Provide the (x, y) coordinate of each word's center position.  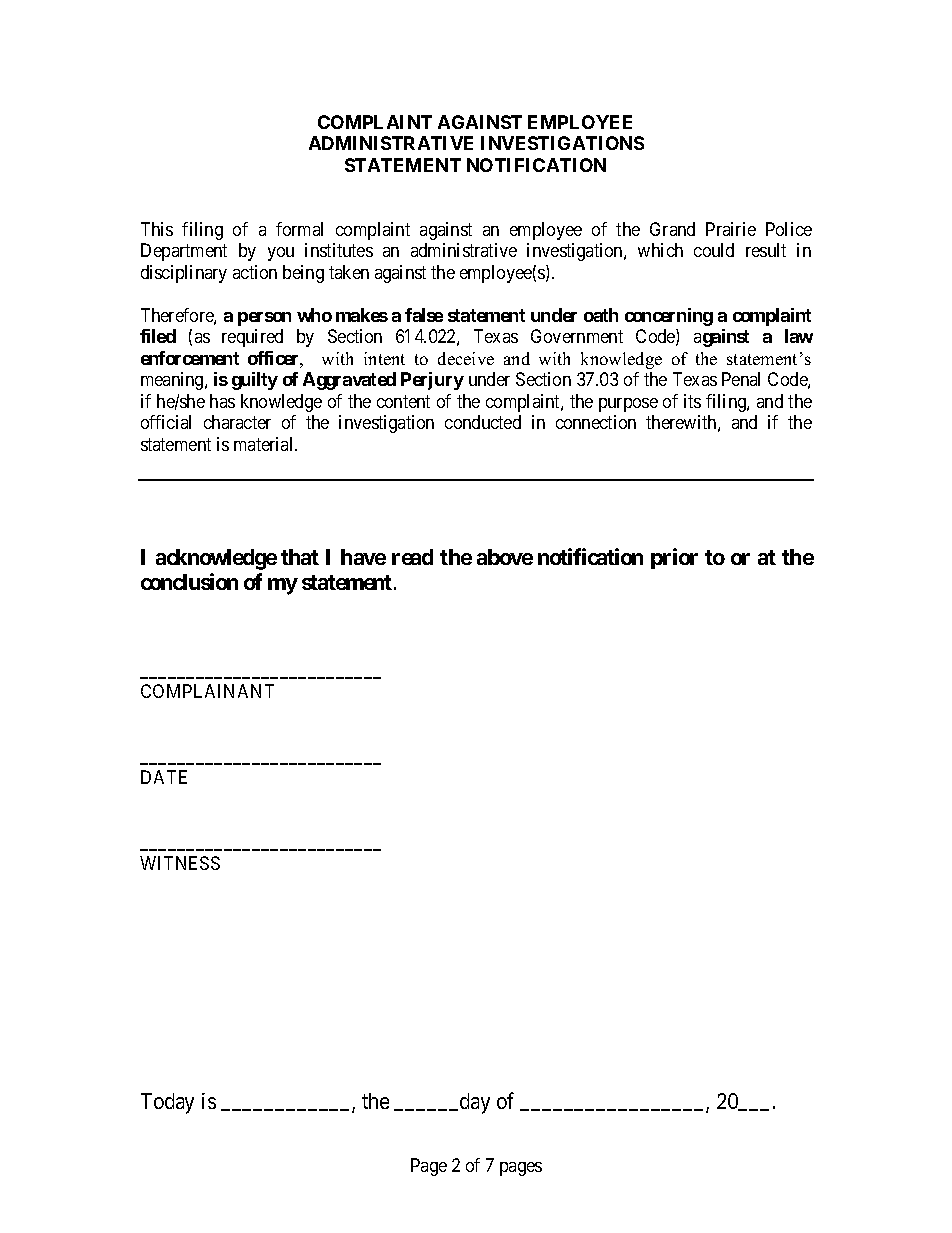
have (363, 557)
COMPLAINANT (207, 691)
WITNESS (180, 863)
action (255, 272)
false (424, 315)
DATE (164, 777)
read (412, 557)
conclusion (189, 581)
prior (674, 558)
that (300, 557)
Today (167, 1103)
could (714, 250)
